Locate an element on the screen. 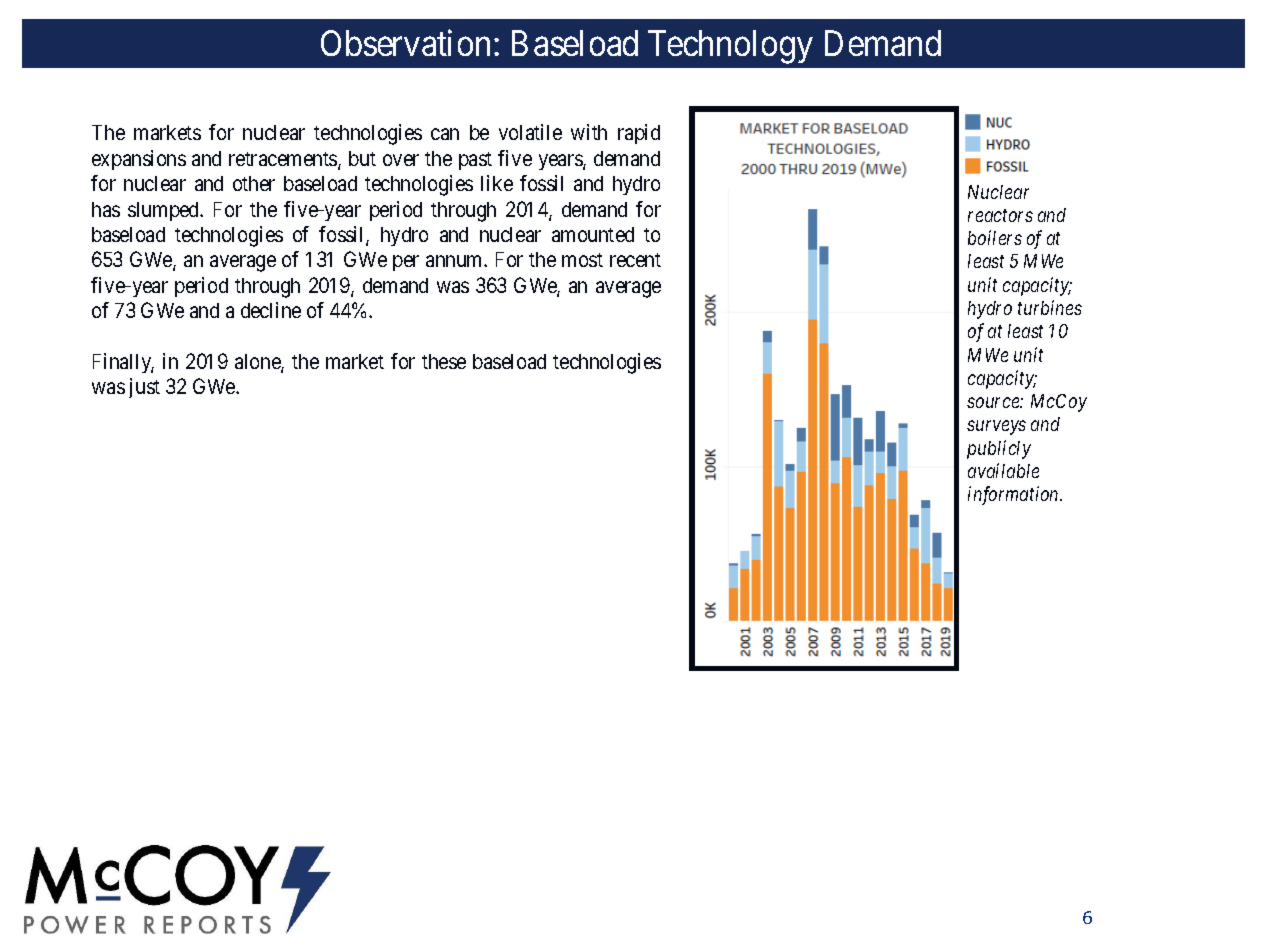 The width and height of the screenshot is (1270, 952). Finally is located at coordinates (123, 363).
